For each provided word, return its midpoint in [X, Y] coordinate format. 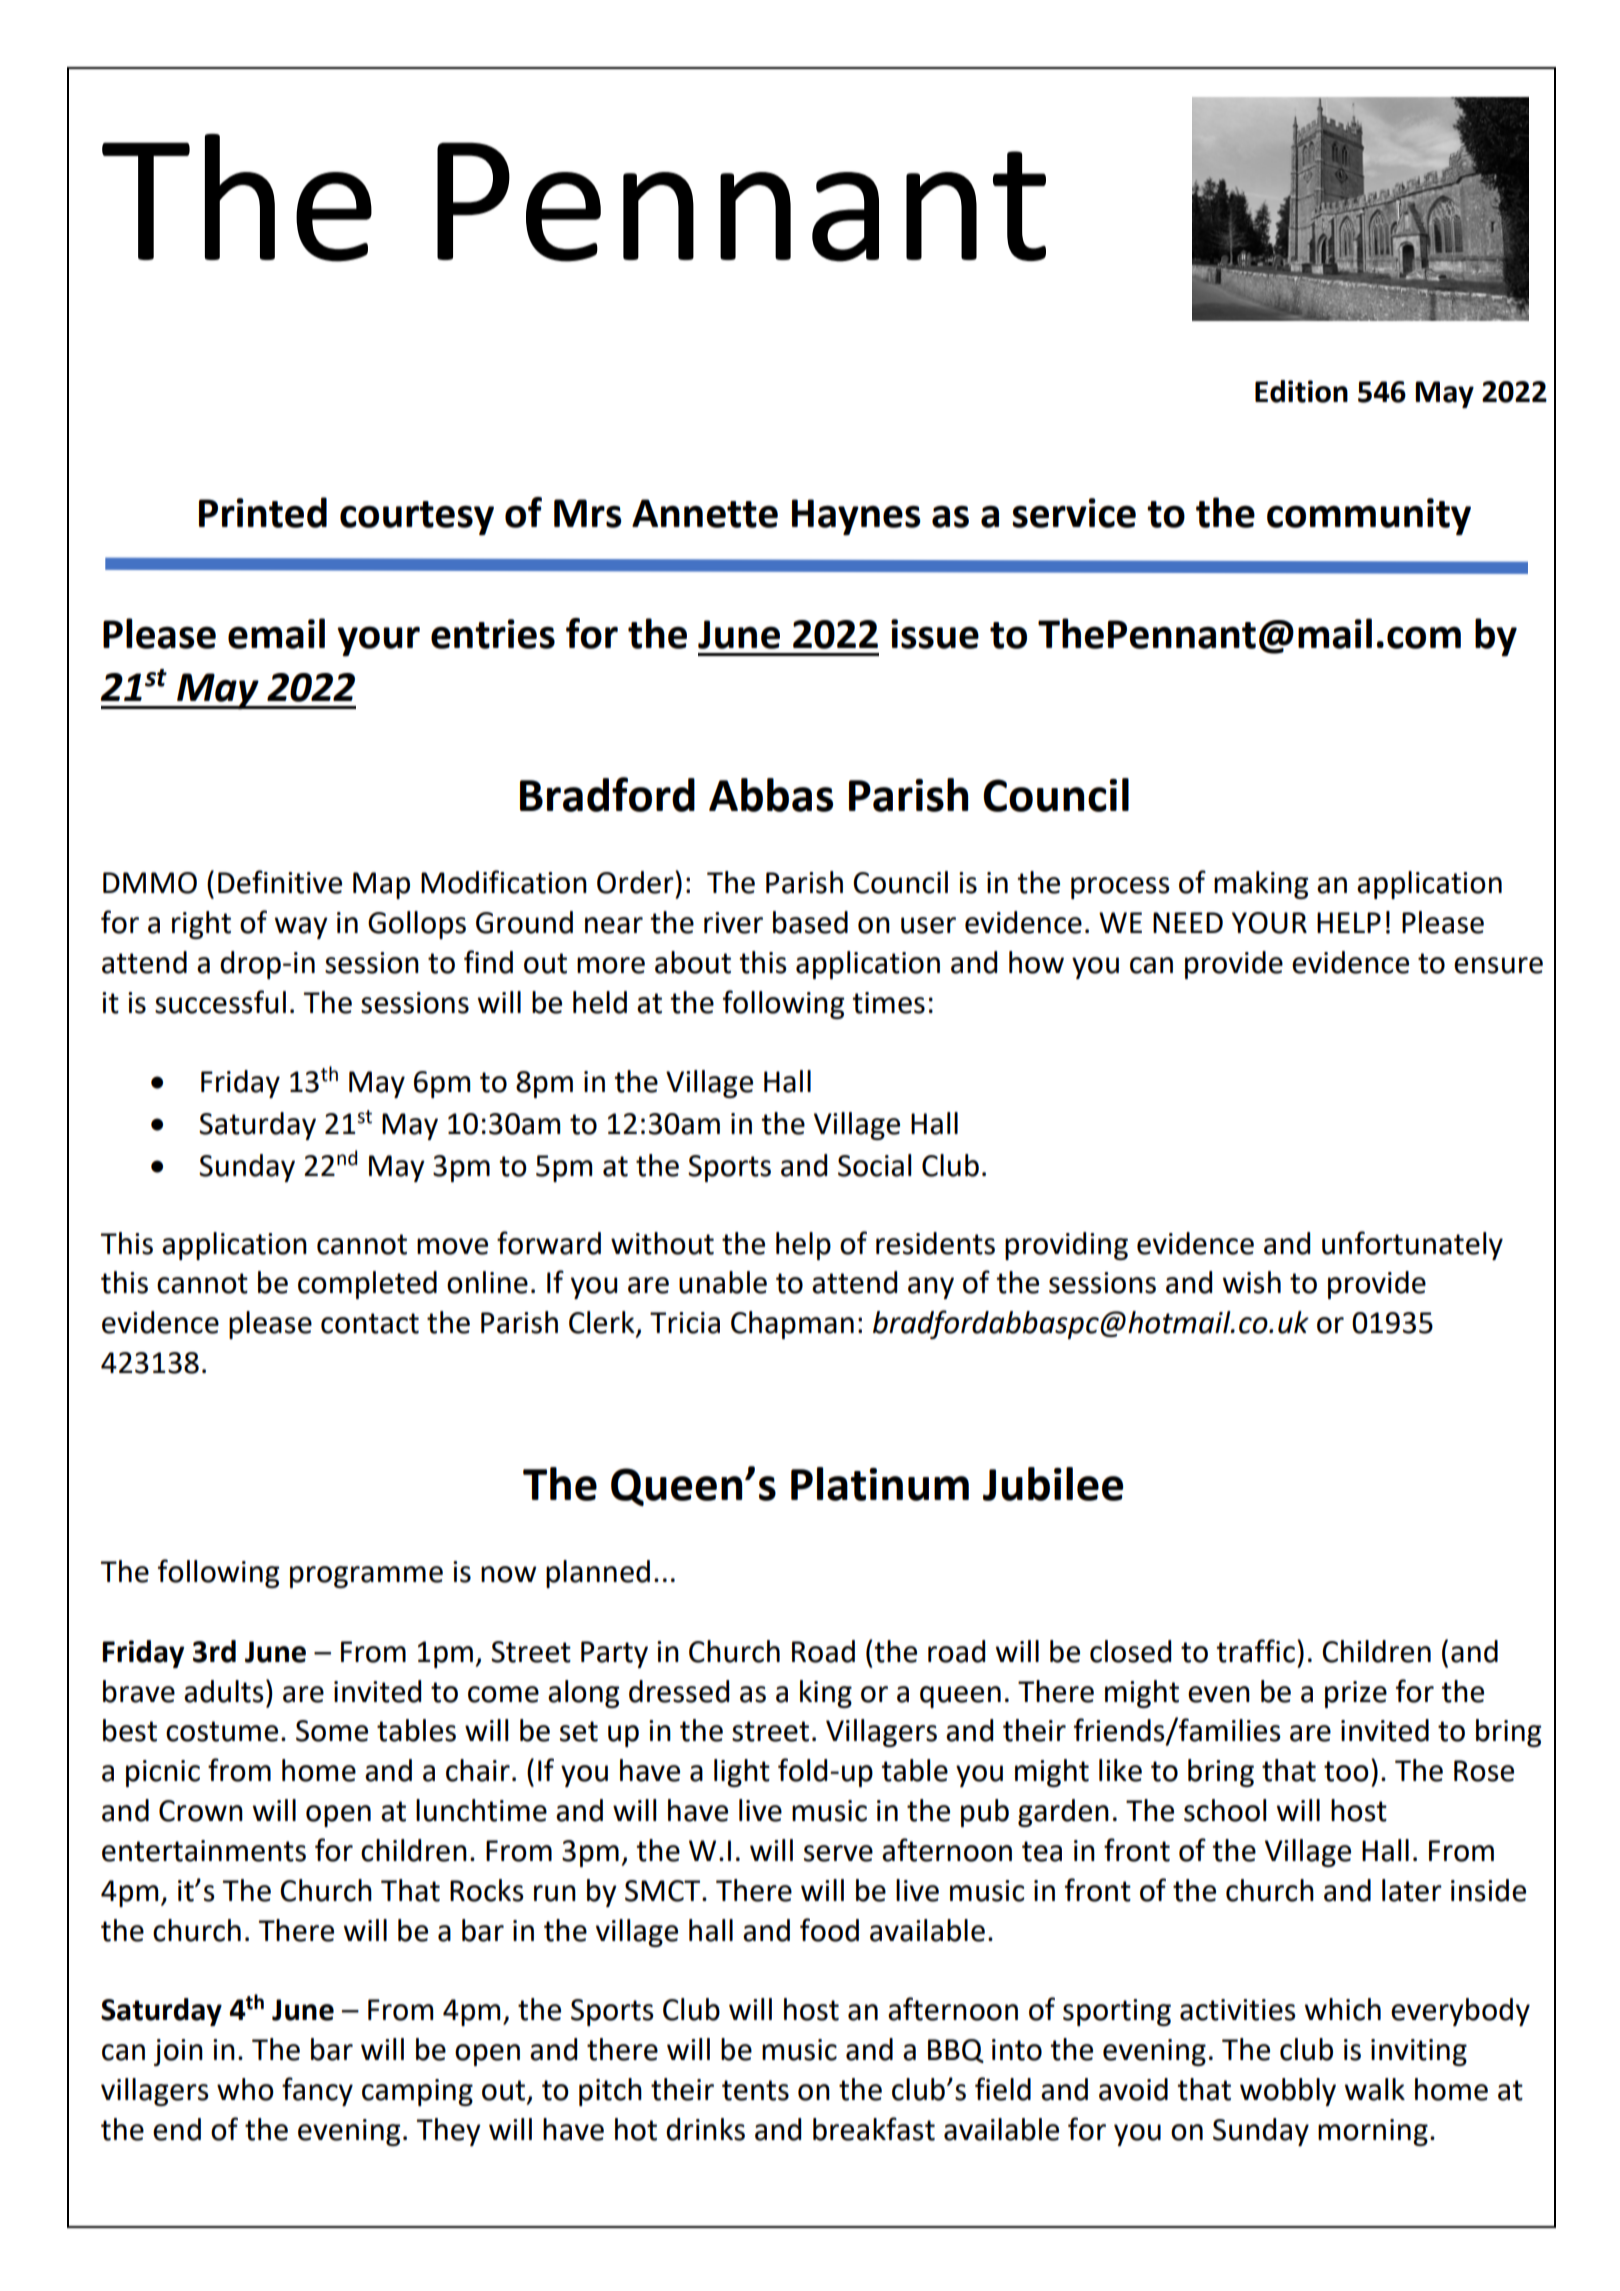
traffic [1255, 1651]
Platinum [880, 1484]
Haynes [856, 517]
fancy [317, 2091]
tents [755, 2090]
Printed [263, 512]
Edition [1301, 391]
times [888, 1003]
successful [220, 1002]
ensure [1498, 965]
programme [366, 1577]
